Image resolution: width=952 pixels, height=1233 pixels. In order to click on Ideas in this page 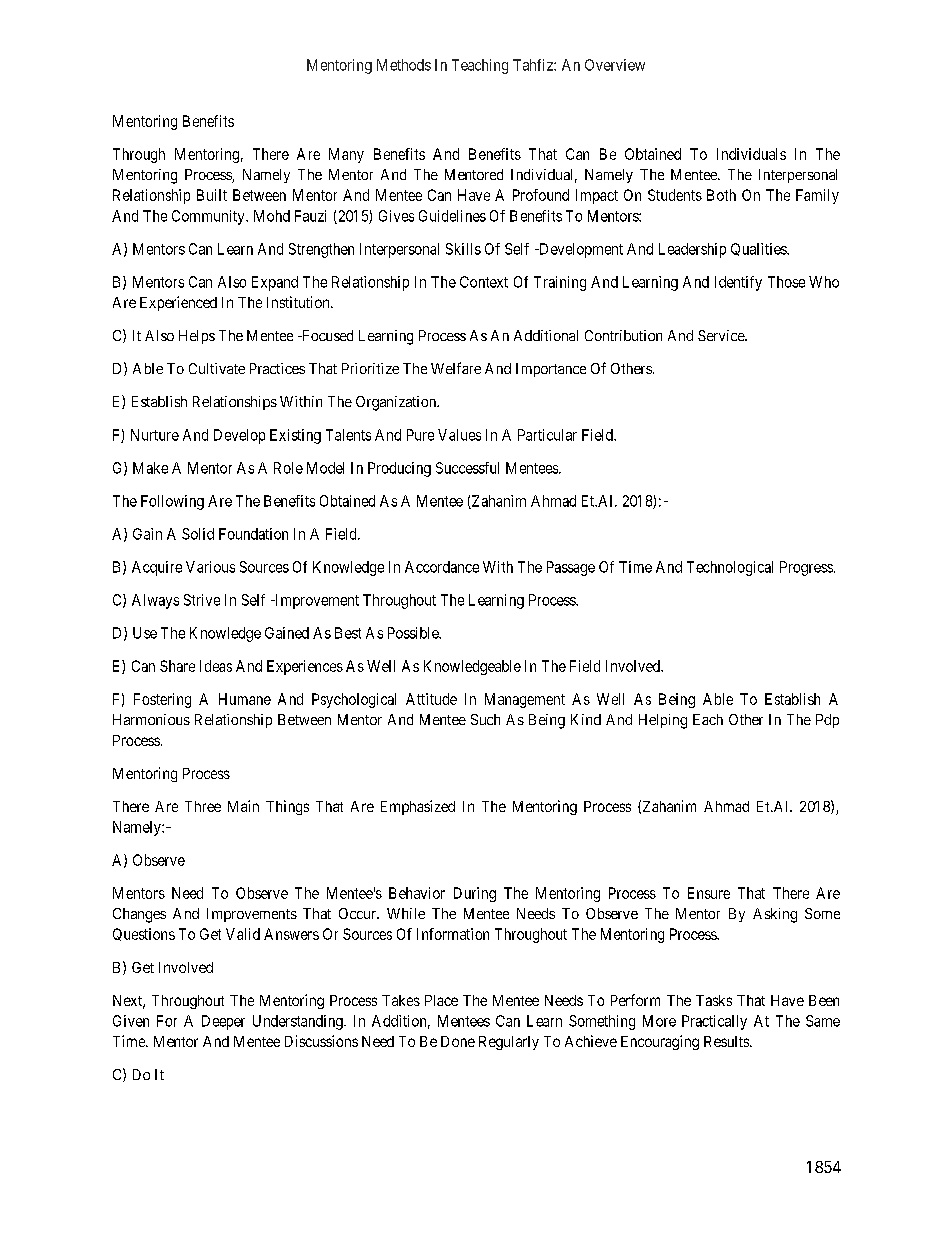, I will do `click(216, 666)`.
